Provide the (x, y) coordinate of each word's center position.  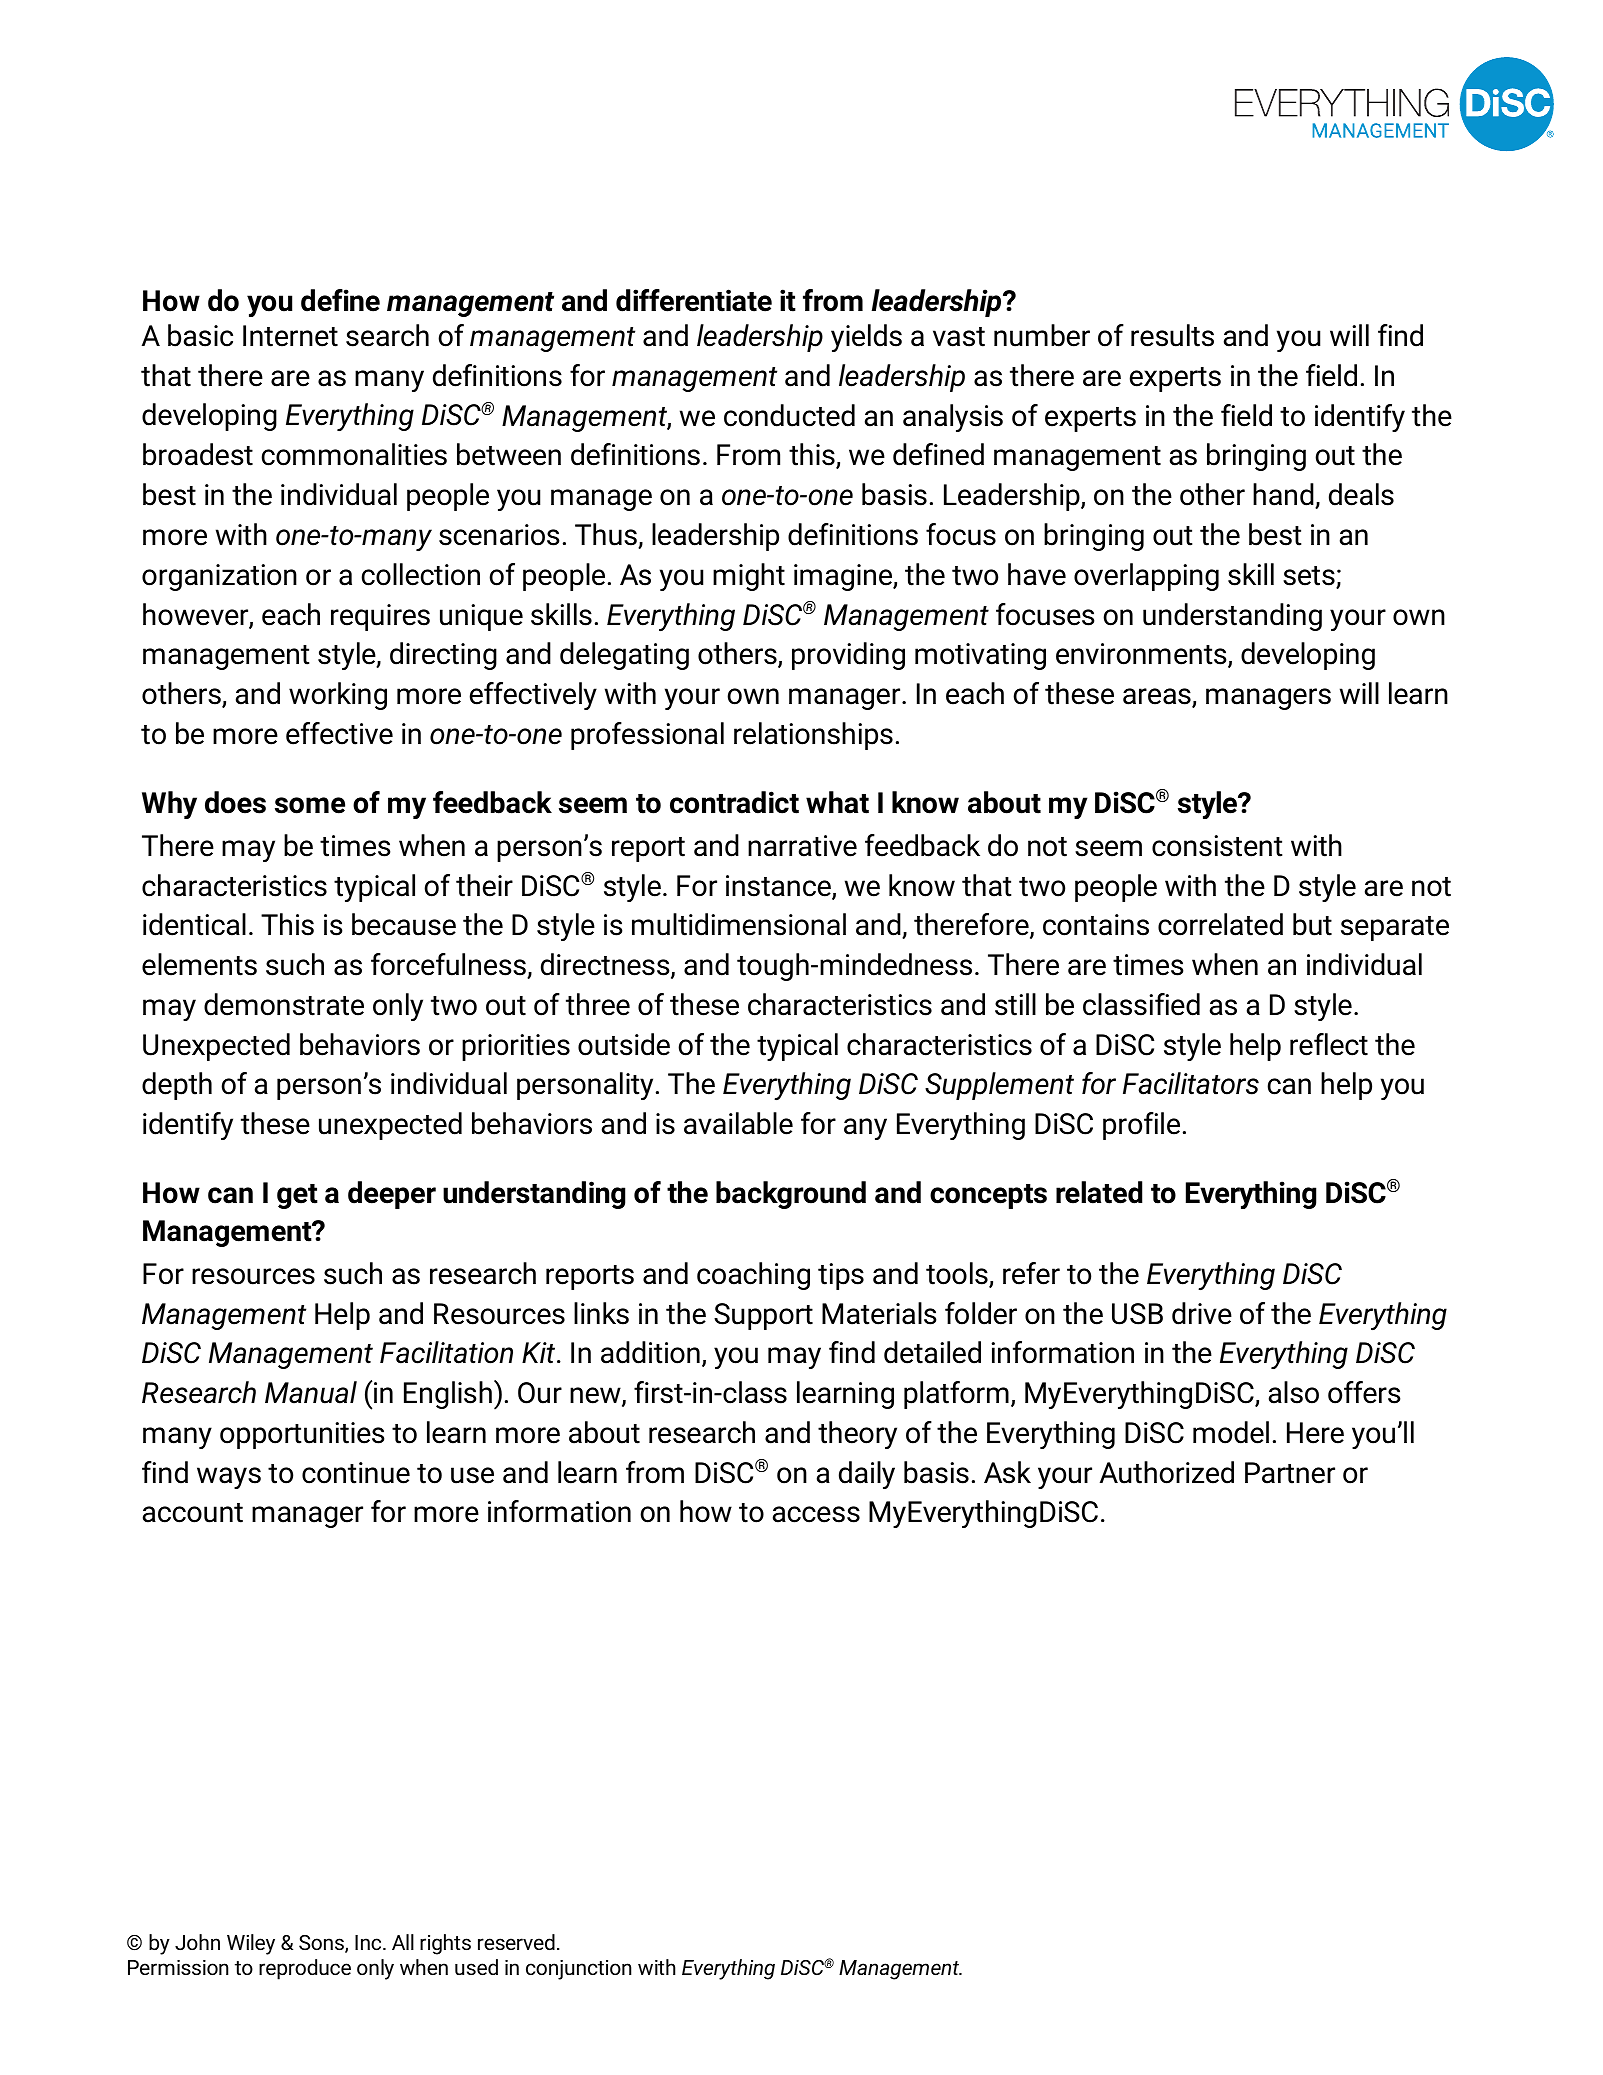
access (816, 1514)
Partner (1290, 1473)
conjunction (578, 1970)
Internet (290, 336)
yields (866, 338)
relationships (813, 736)
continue (356, 1473)
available (738, 1123)
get (297, 1196)
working (338, 696)
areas (1158, 697)
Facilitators (1191, 1083)
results (1172, 335)
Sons (322, 1944)
